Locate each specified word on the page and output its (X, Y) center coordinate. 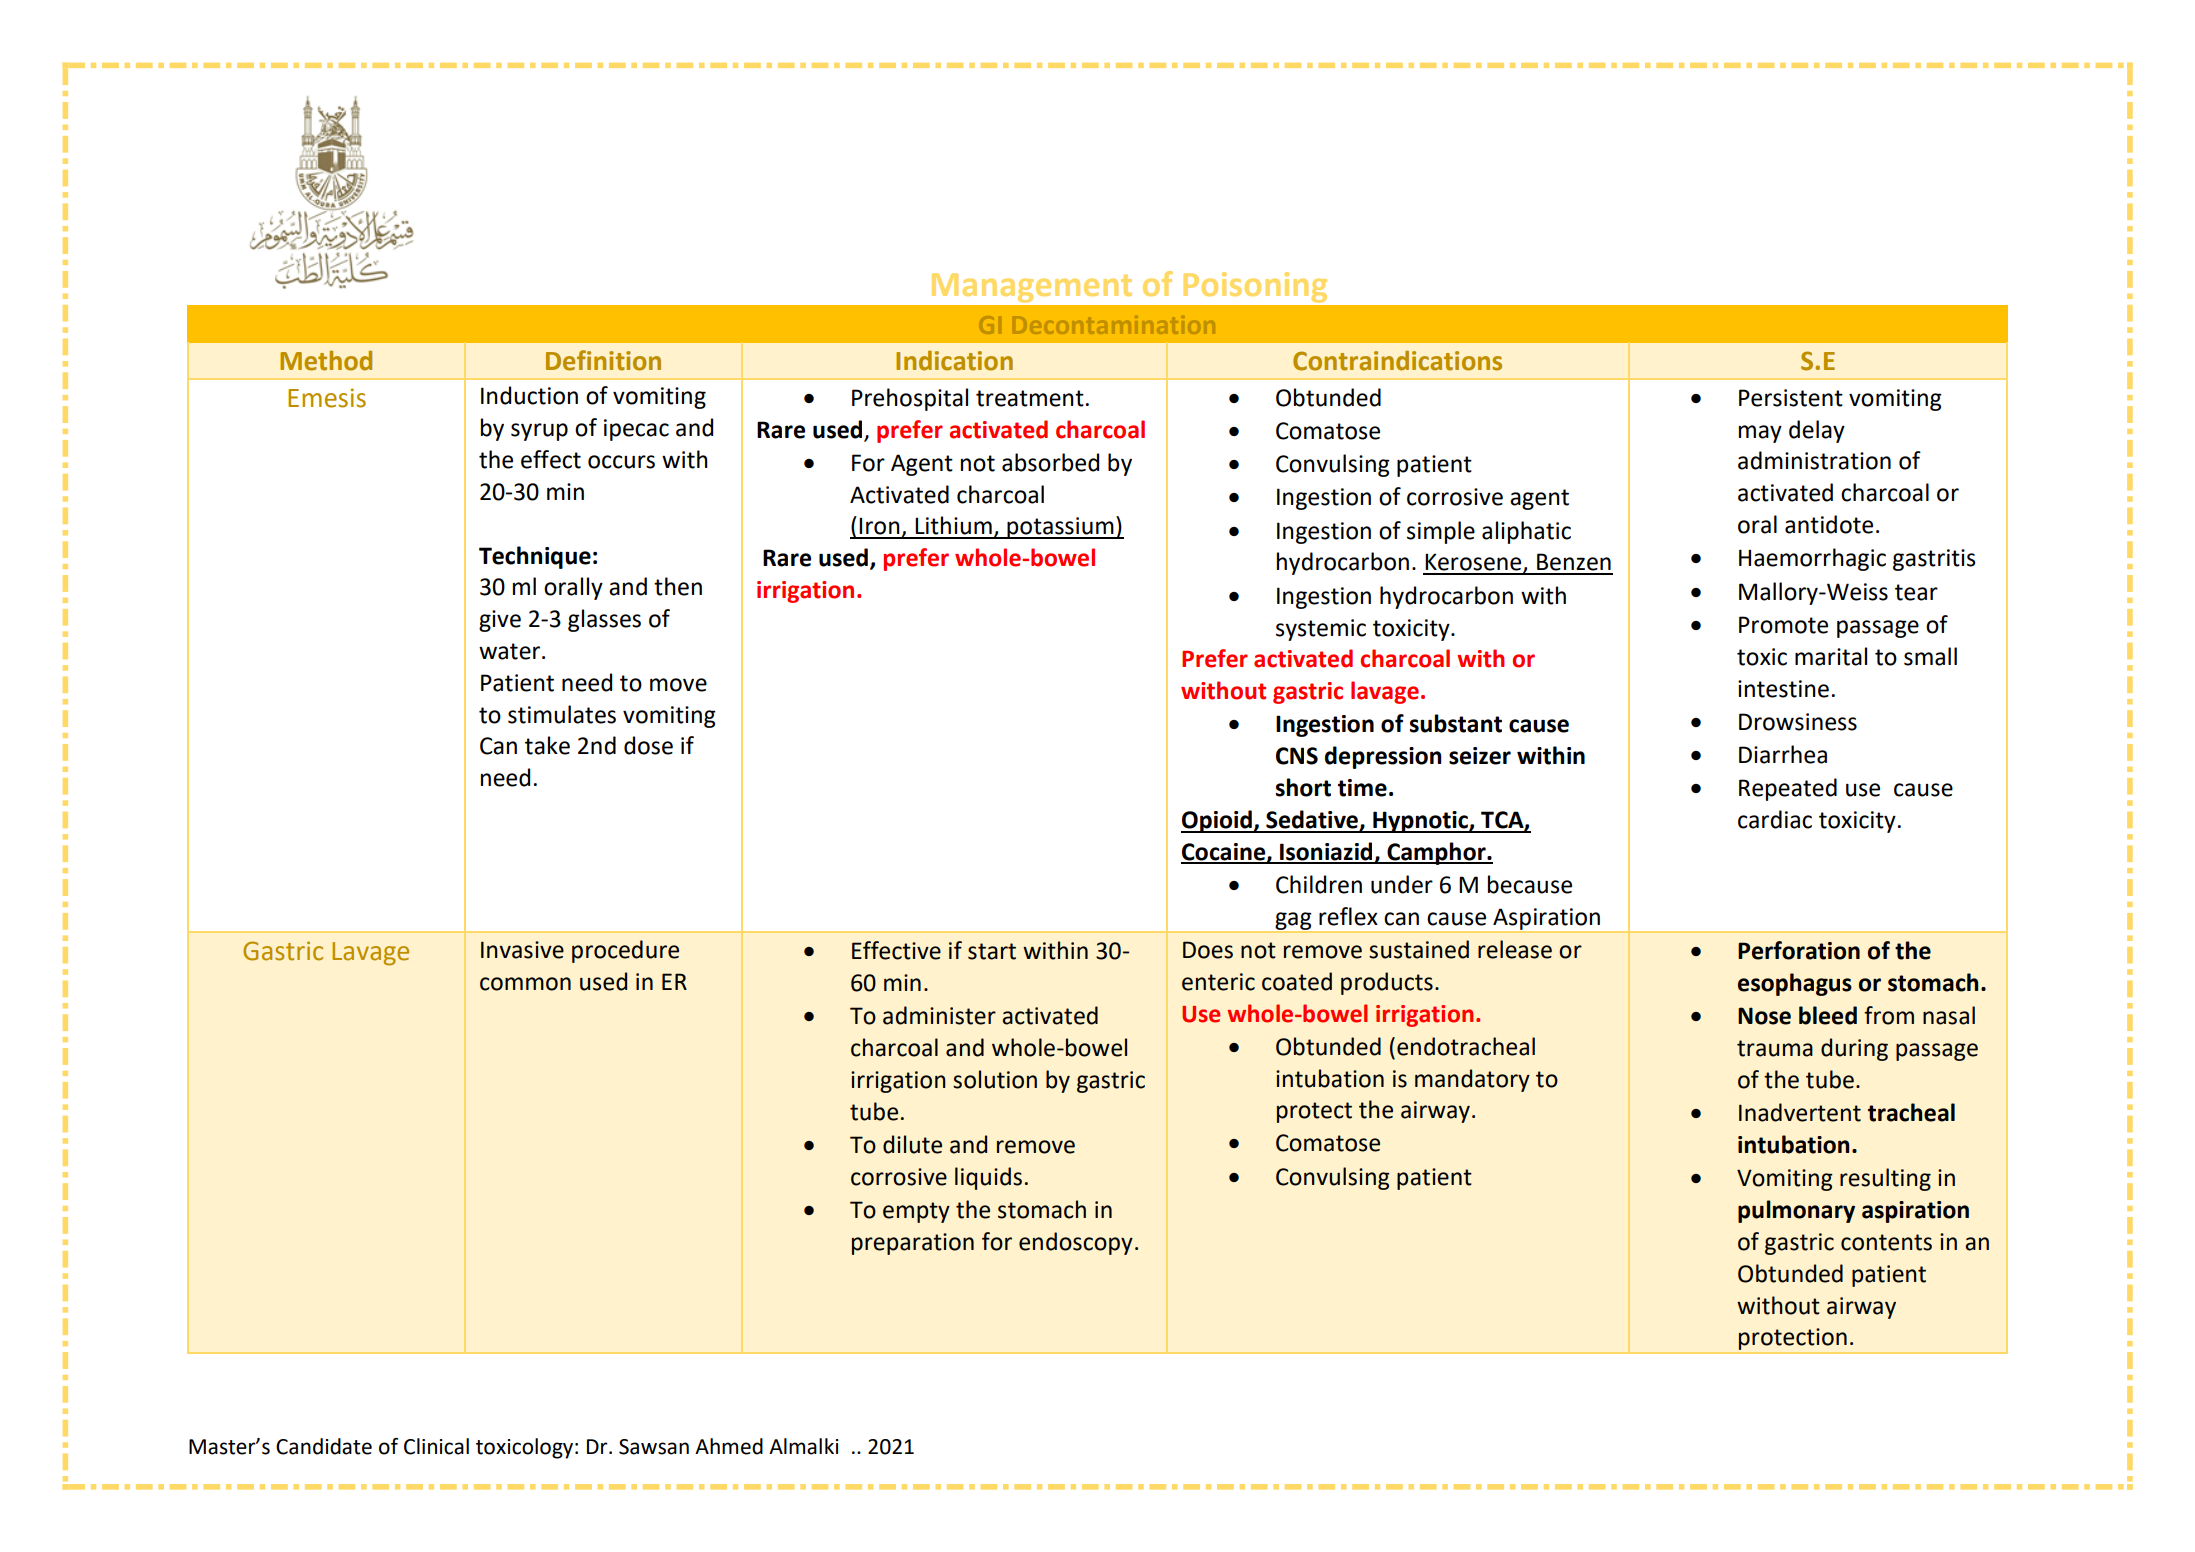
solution (995, 1079)
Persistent (1791, 398)
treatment (1030, 398)
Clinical (436, 1446)
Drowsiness (1798, 722)
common (525, 984)
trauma (1775, 1048)
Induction (529, 395)
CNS (1297, 756)
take (547, 745)
